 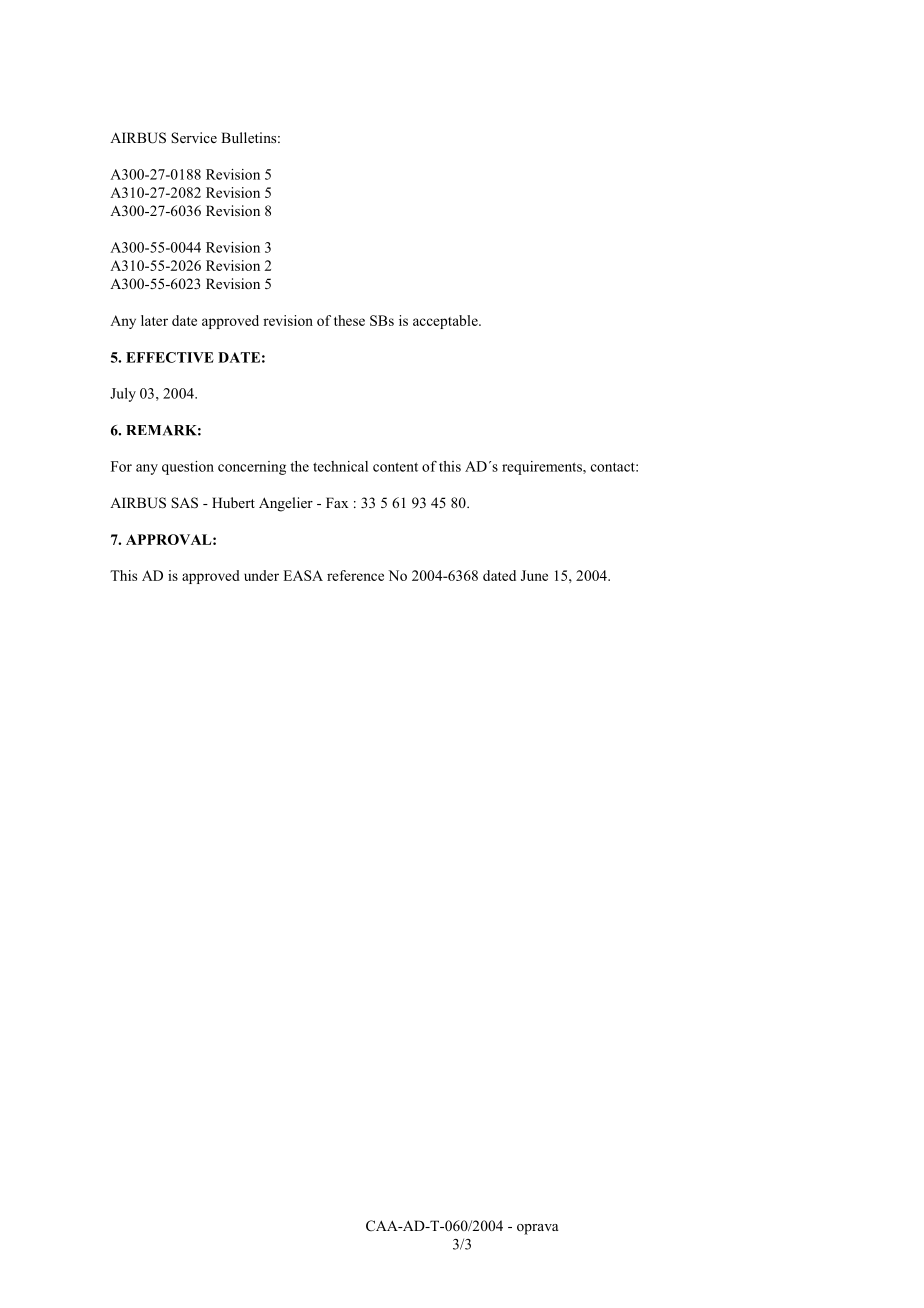 I want to click on acceptable, so click(x=446, y=322).
